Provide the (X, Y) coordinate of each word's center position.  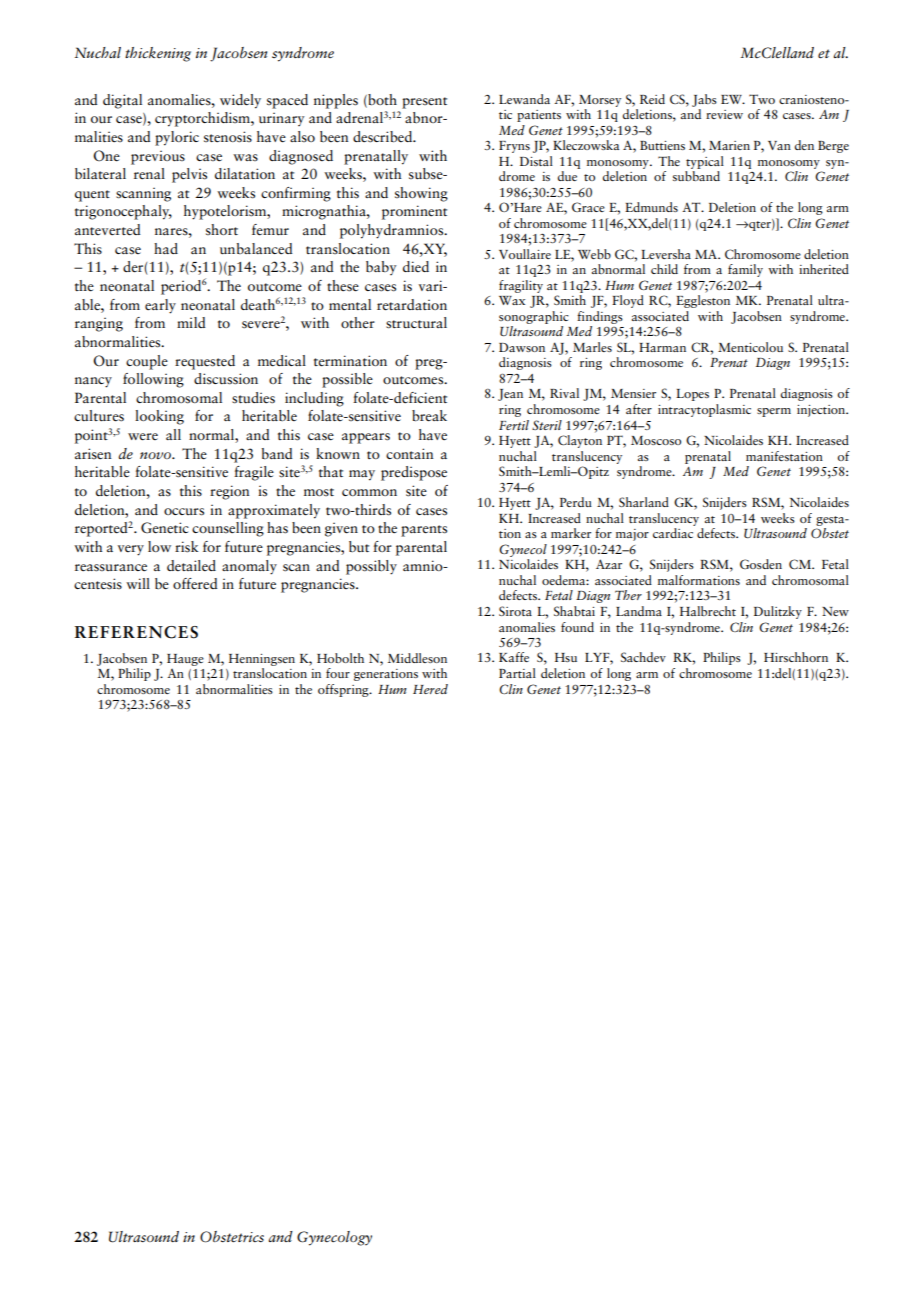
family (745, 270)
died (416, 266)
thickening (158, 54)
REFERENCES (136, 632)
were (143, 437)
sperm (774, 412)
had (166, 248)
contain (409, 453)
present (424, 103)
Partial (517, 673)
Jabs (704, 100)
